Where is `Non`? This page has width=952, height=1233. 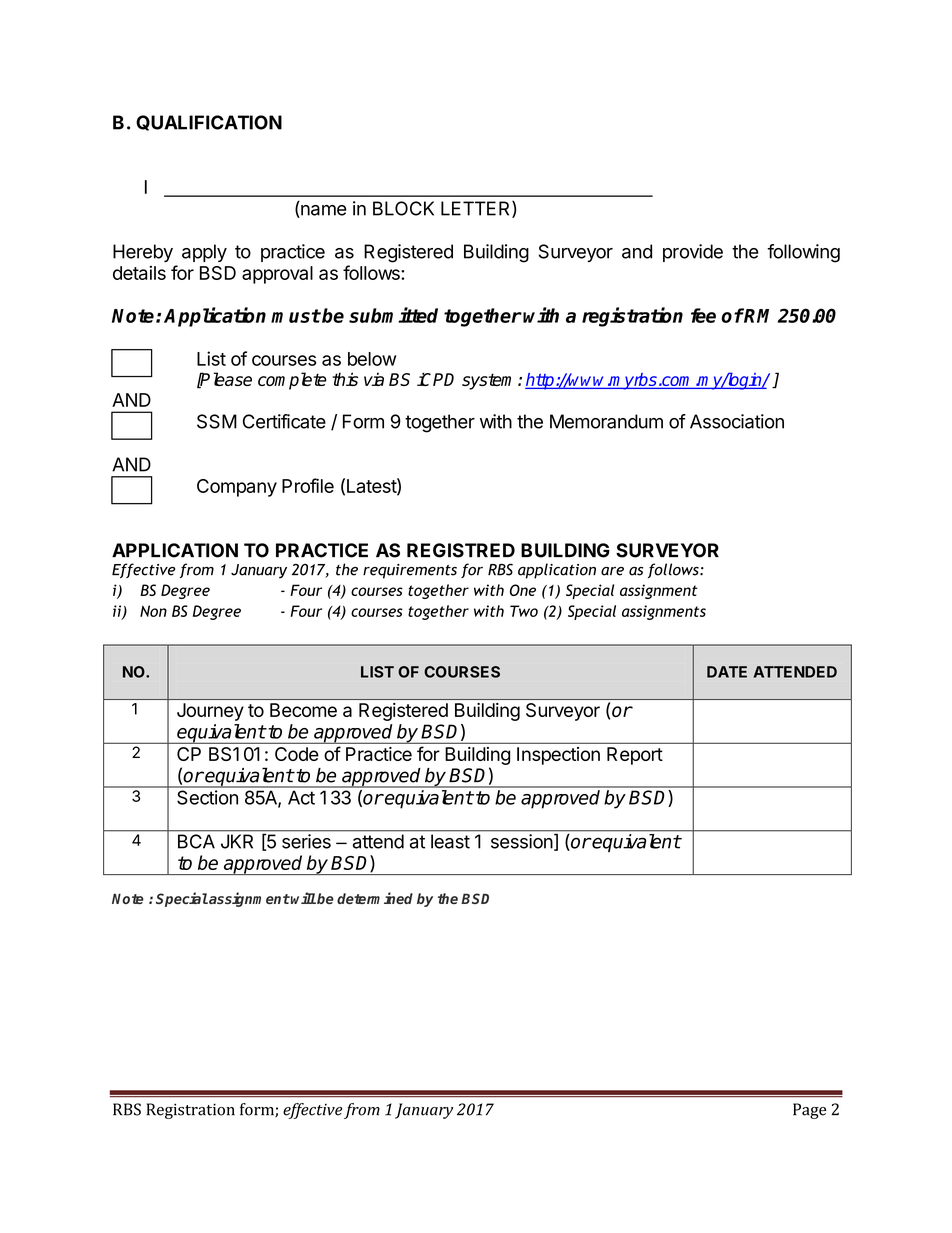
Non is located at coordinates (153, 611).
